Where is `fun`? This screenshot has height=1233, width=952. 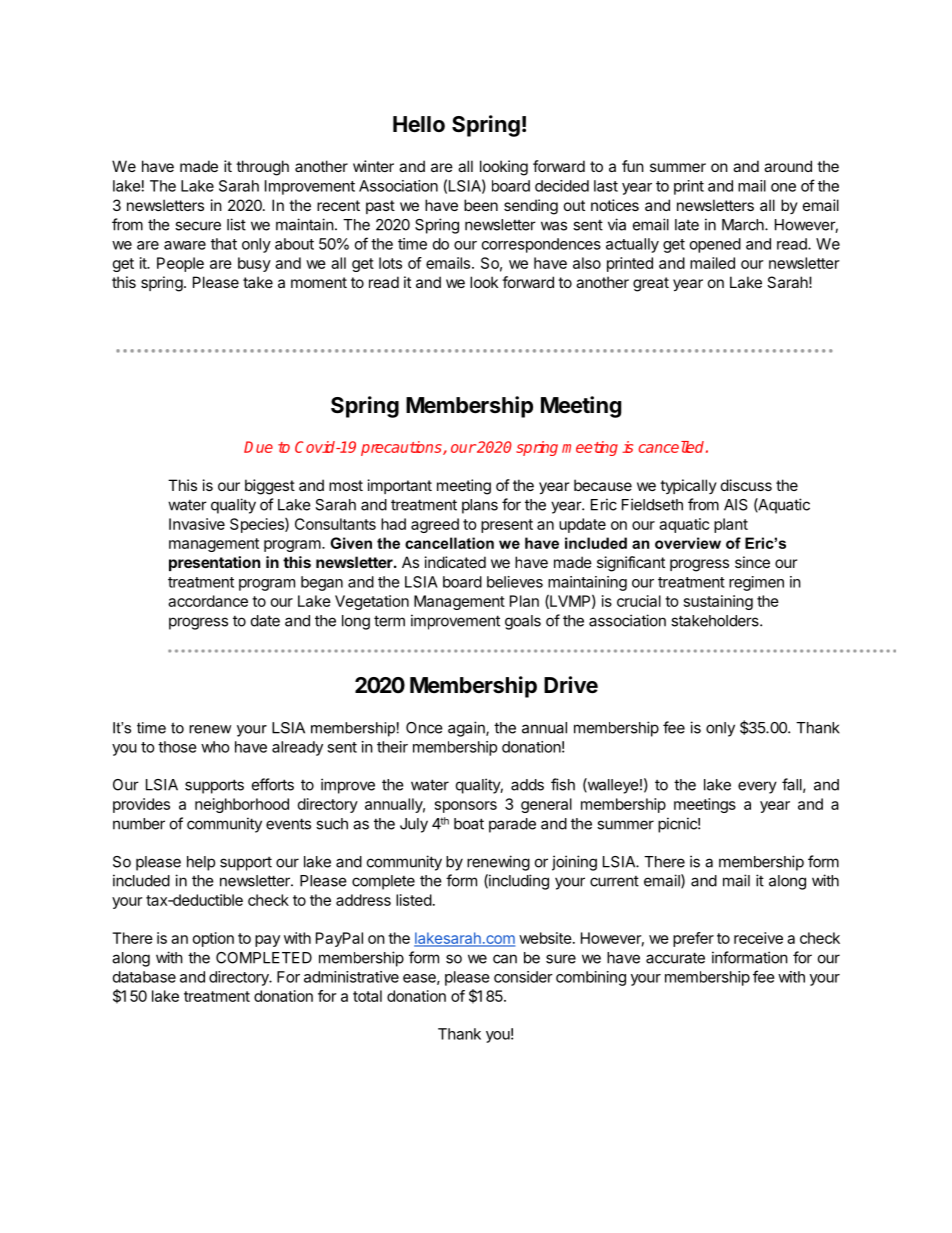 fun is located at coordinates (633, 166).
